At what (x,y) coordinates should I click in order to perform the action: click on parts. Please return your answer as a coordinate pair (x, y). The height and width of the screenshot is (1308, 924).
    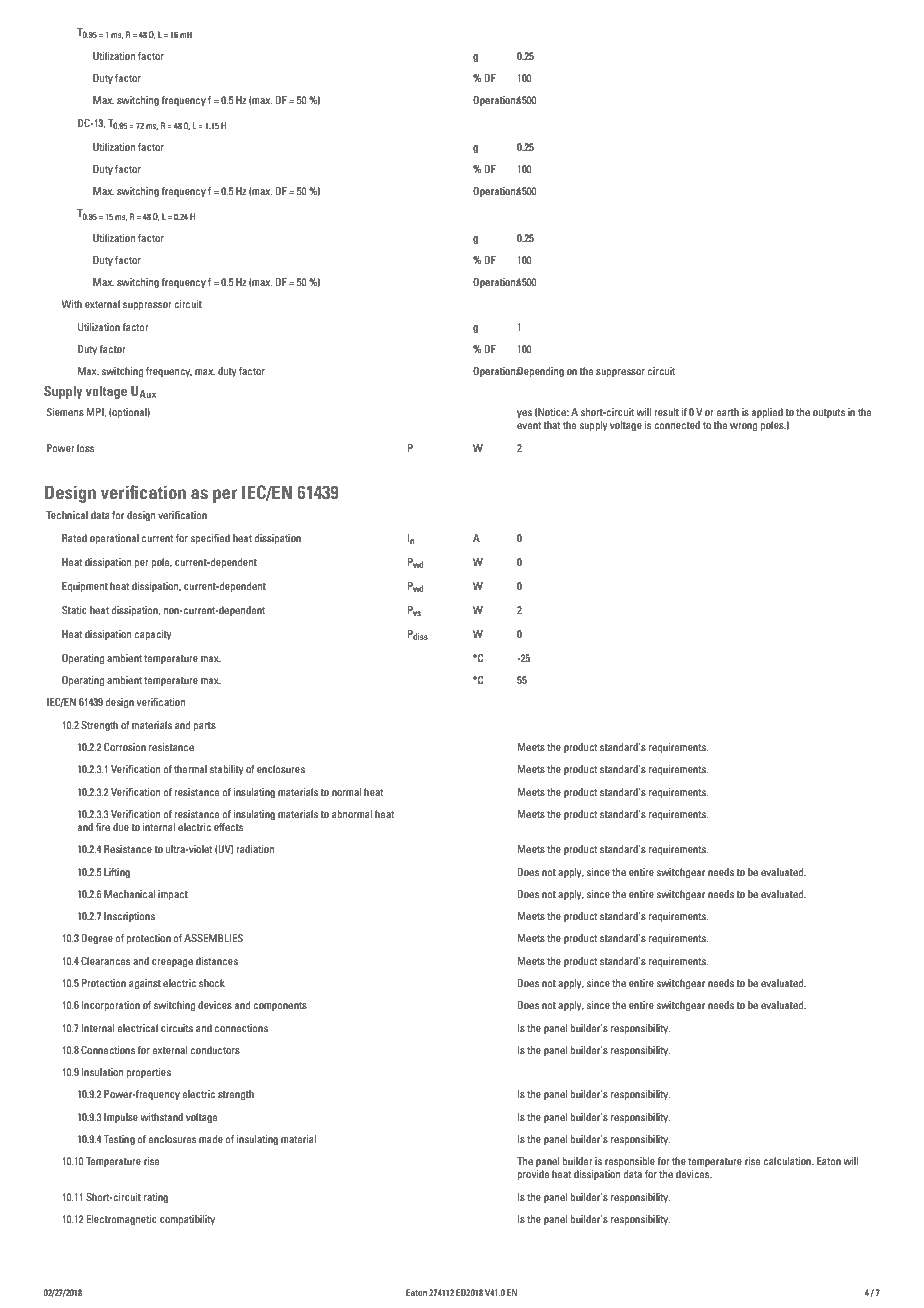
    Looking at the image, I should click on (205, 726).
